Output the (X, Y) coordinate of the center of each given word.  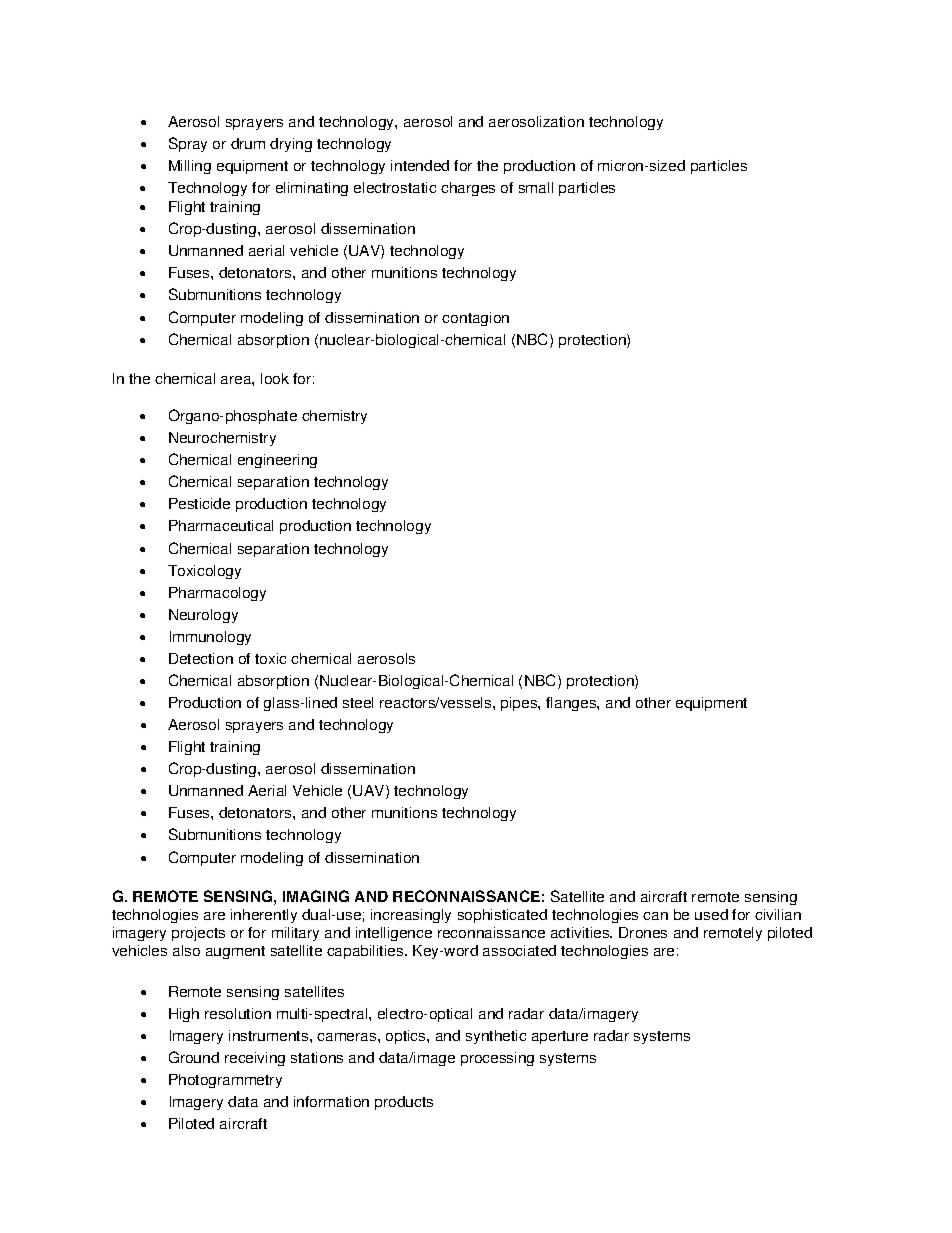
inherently (264, 916)
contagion (475, 319)
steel (358, 702)
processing (497, 1059)
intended (420, 165)
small (536, 187)
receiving (255, 1059)
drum (248, 143)
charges (468, 189)
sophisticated (502, 916)
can (655, 916)
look (275, 378)
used (711, 914)
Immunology (210, 638)
